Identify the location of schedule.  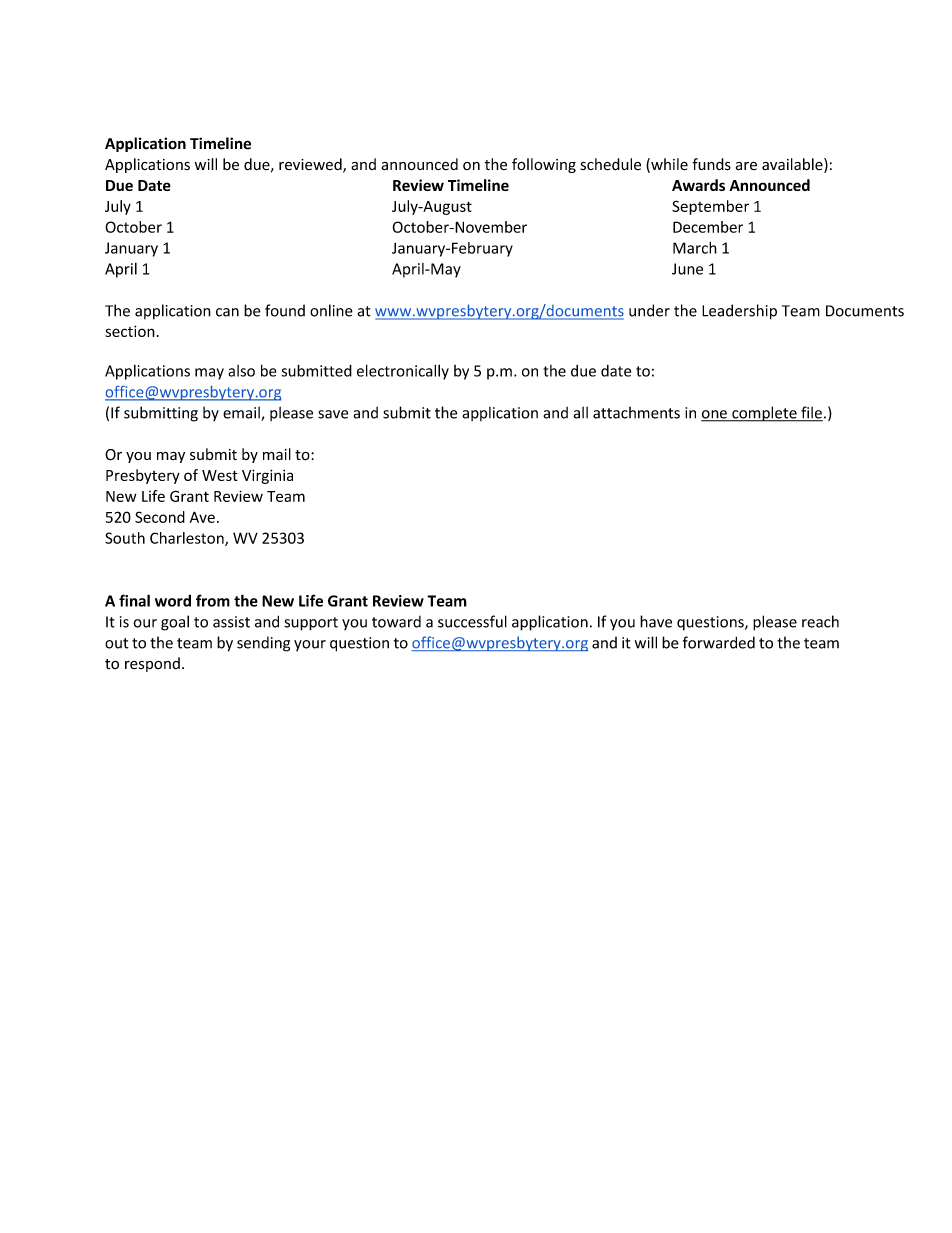
(610, 164).
